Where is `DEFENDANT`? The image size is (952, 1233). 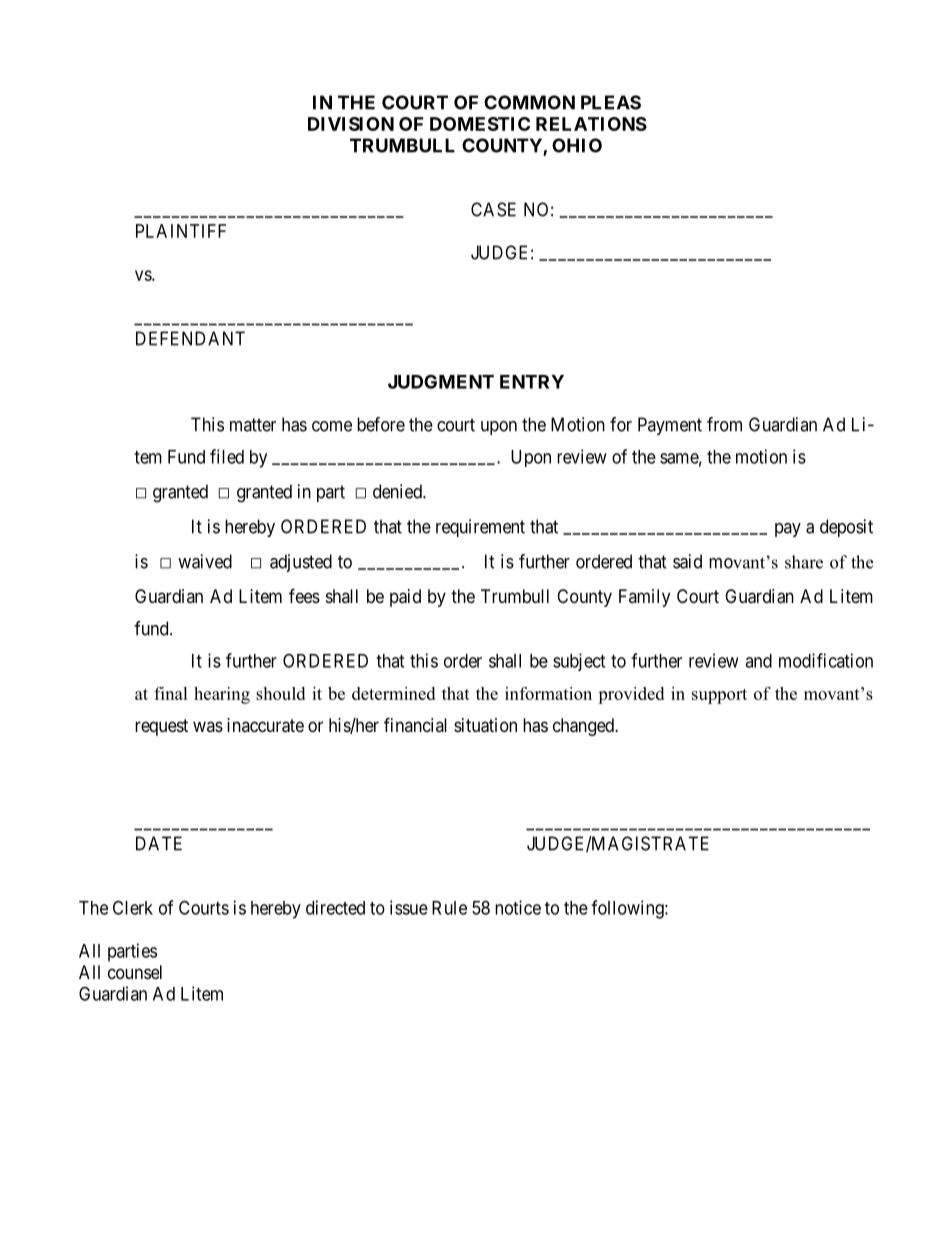
DEFENDANT is located at coordinates (190, 338).
